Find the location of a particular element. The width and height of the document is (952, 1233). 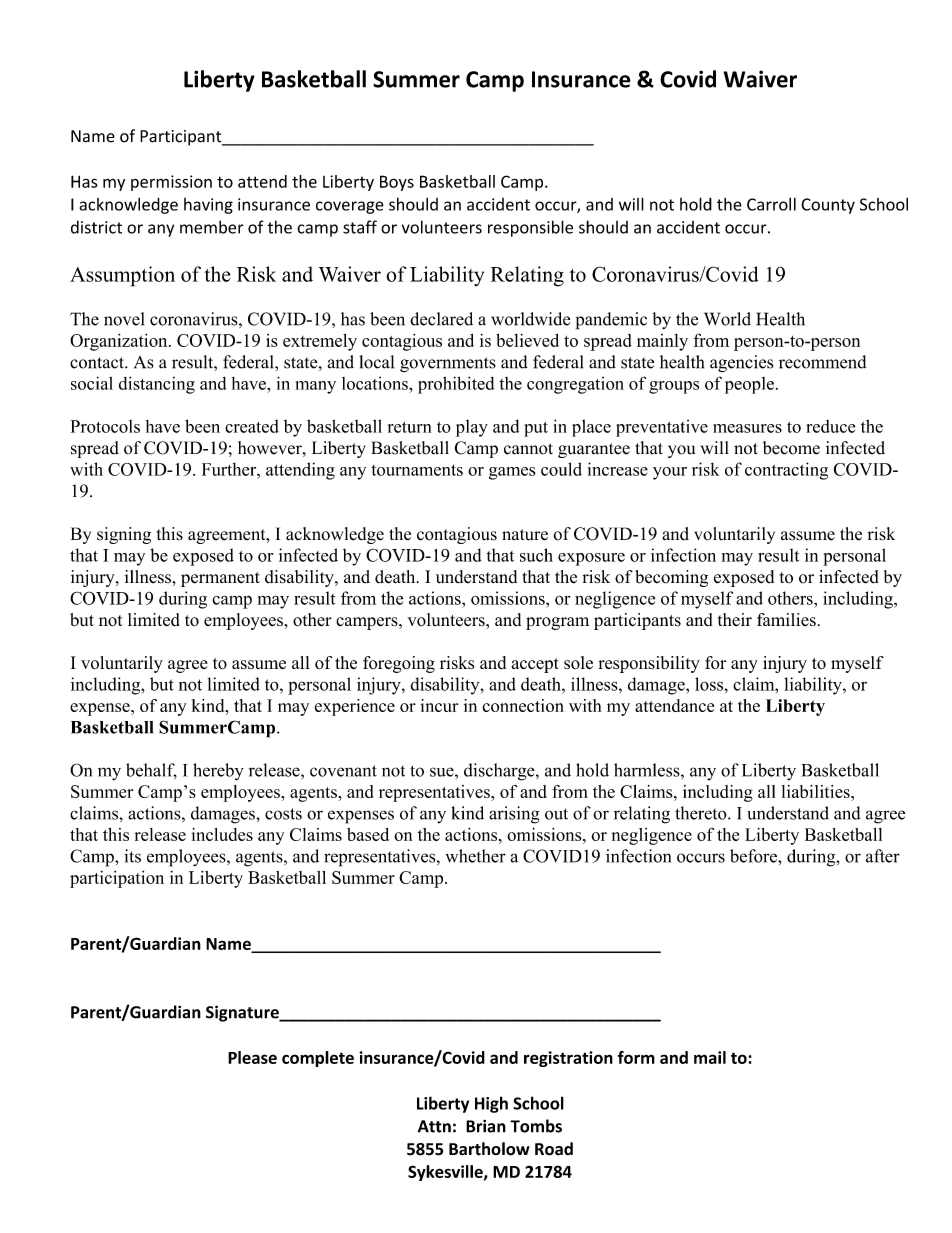

having is located at coordinates (208, 206).
